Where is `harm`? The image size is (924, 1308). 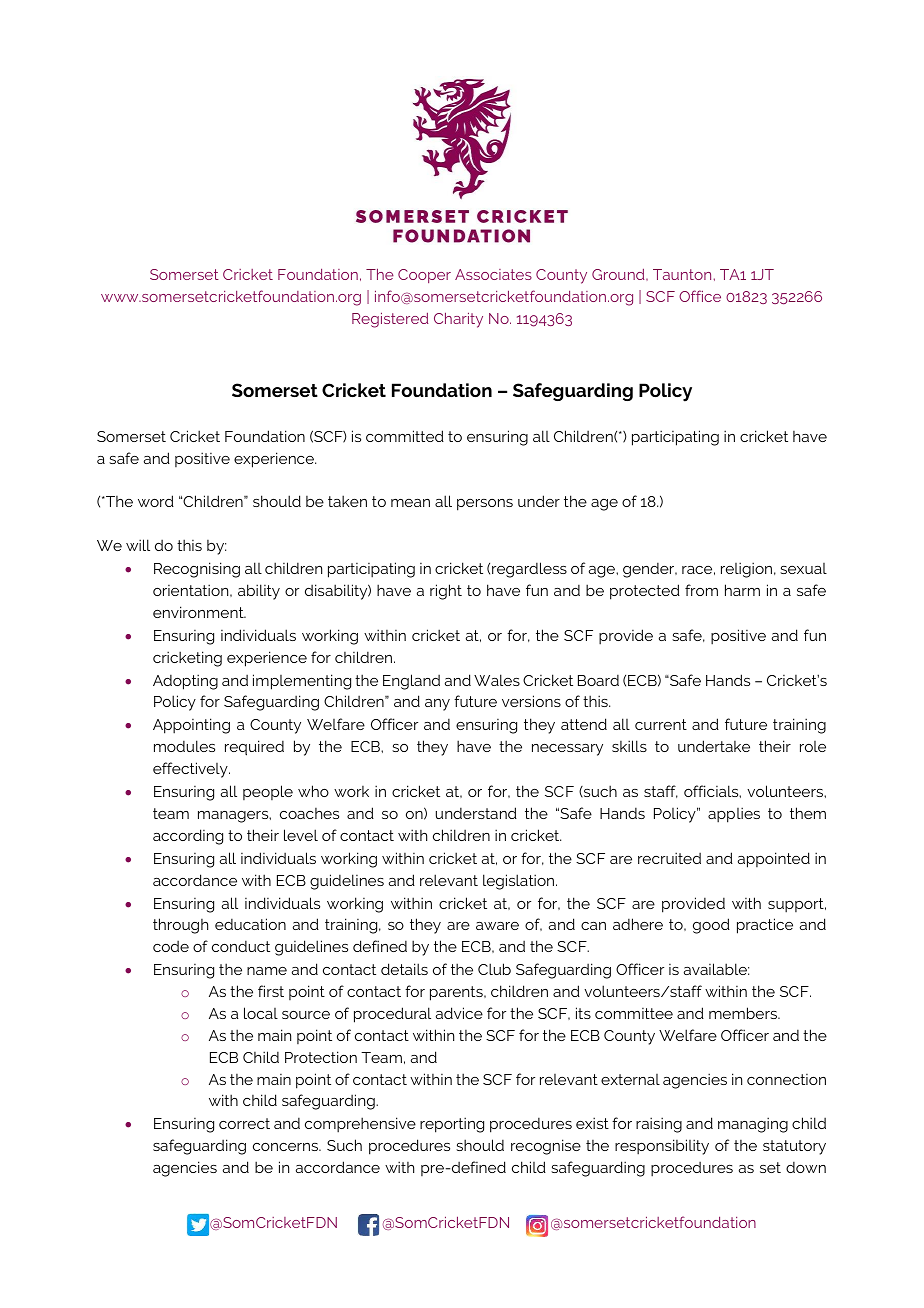
harm is located at coordinates (742, 590).
